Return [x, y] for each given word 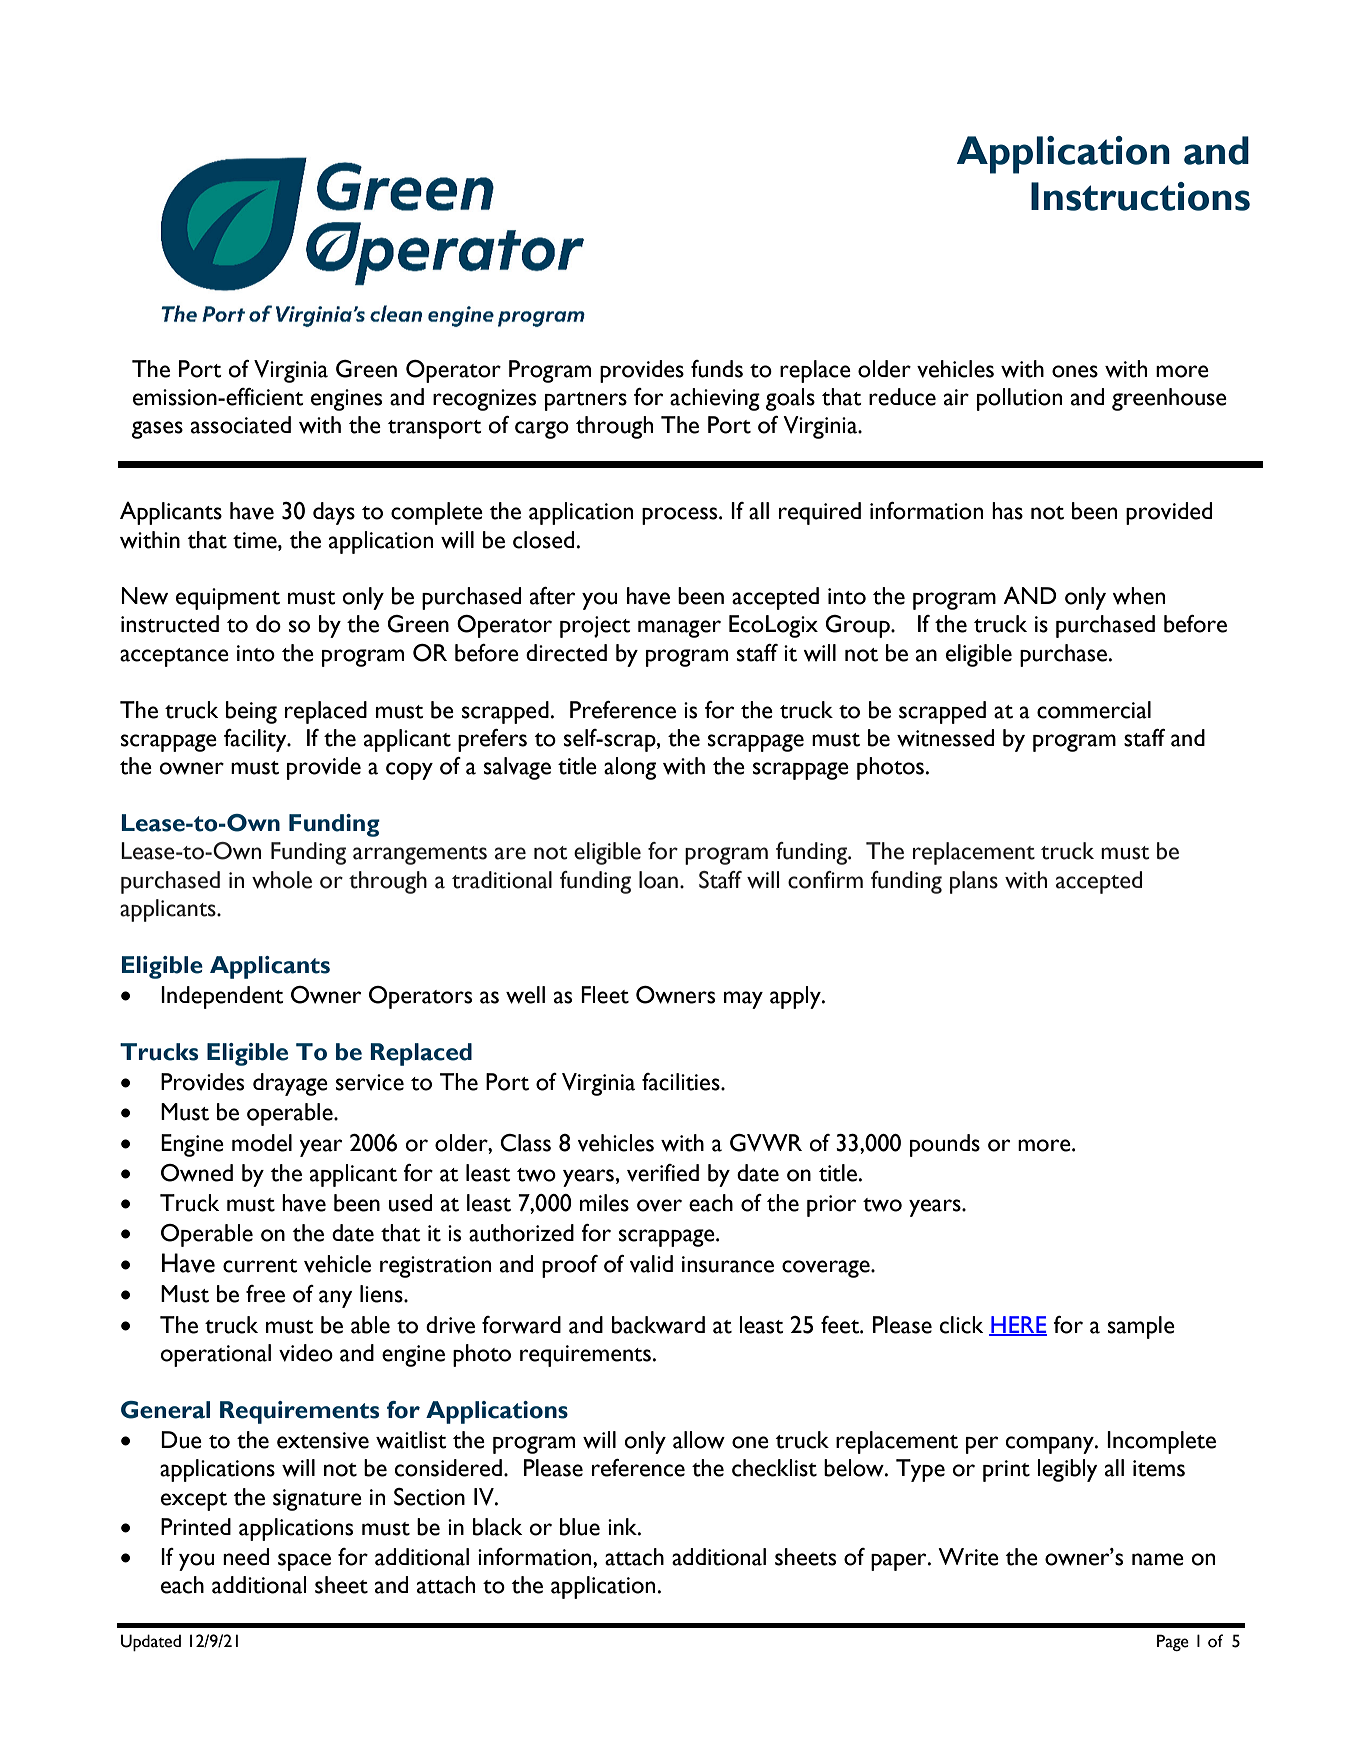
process [681, 516]
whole [282, 880]
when [1138, 596]
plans [974, 882]
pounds [945, 1145]
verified [663, 1173]
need [246, 1557]
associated [241, 425]
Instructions [1140, 196]
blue [580, 1527]
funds [717, 369]
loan [658, 880]
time [256, 540]
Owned [197, 1173]
